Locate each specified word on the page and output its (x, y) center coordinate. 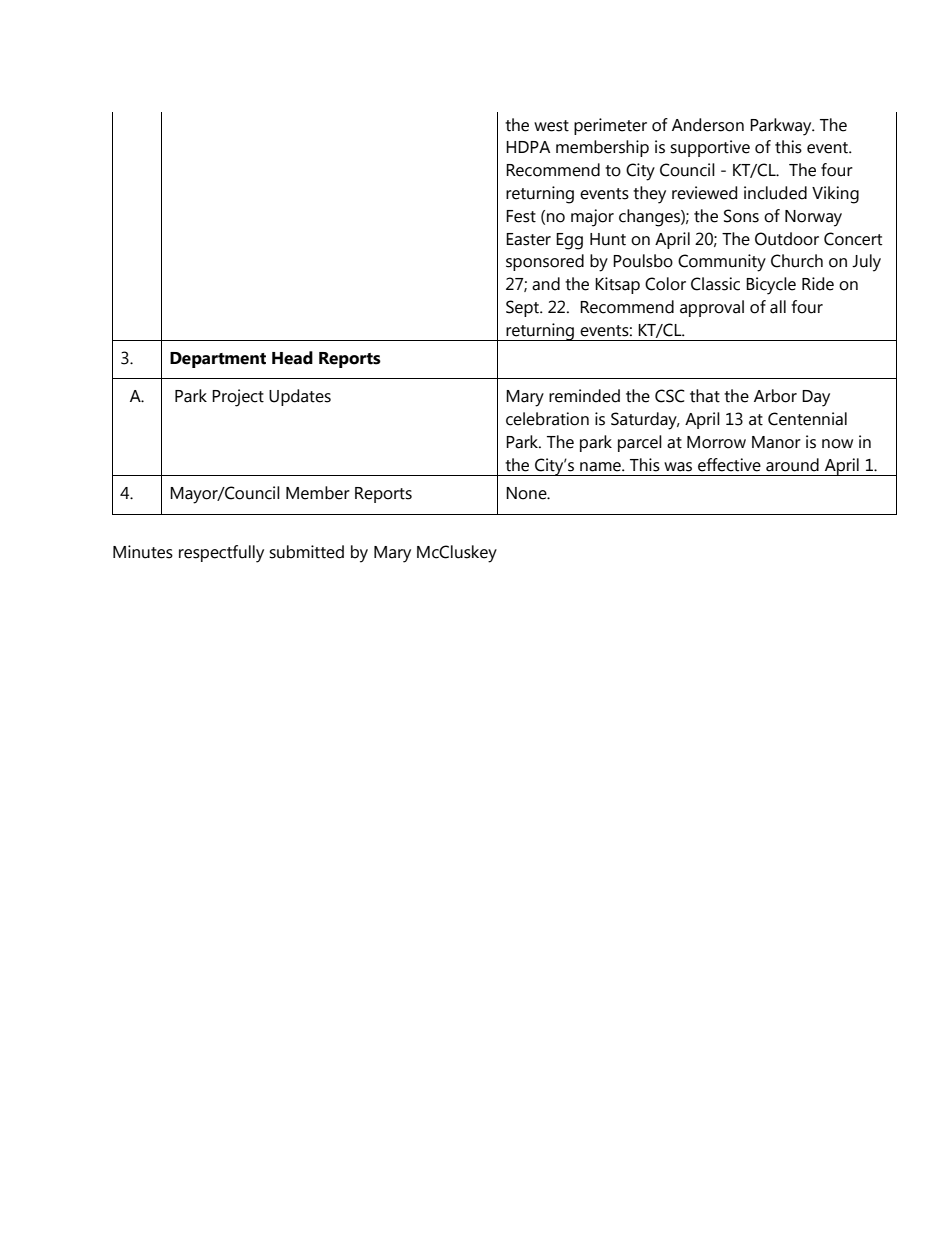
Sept (523, 308)
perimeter (610, 126)
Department (218, 360)
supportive (710, 148)
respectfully (221, 554)
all (778, 307)
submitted (306, 552)
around (792, 465)
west (551, 126)
